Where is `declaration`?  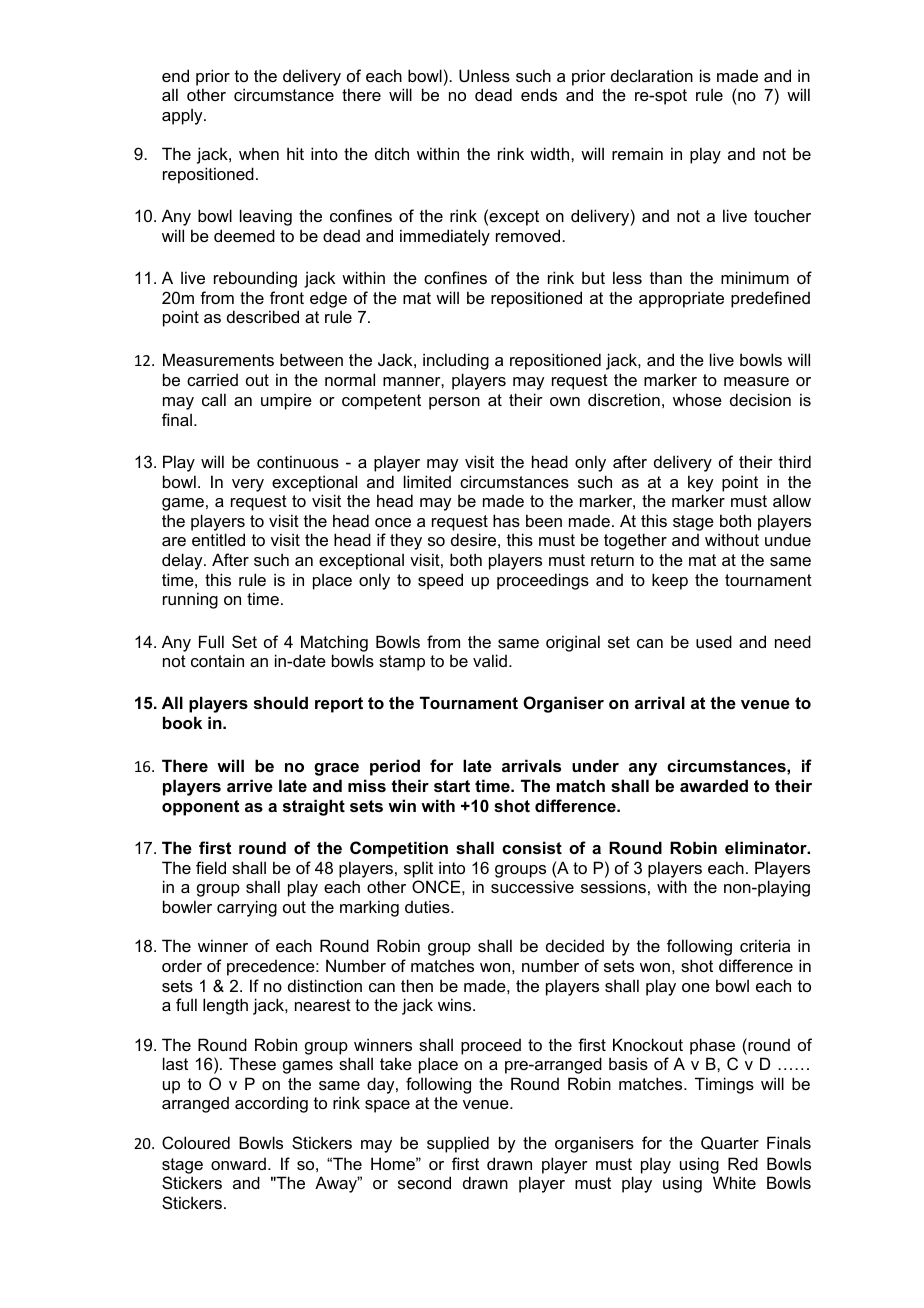
declaration is located at coordinates (652, 75).
